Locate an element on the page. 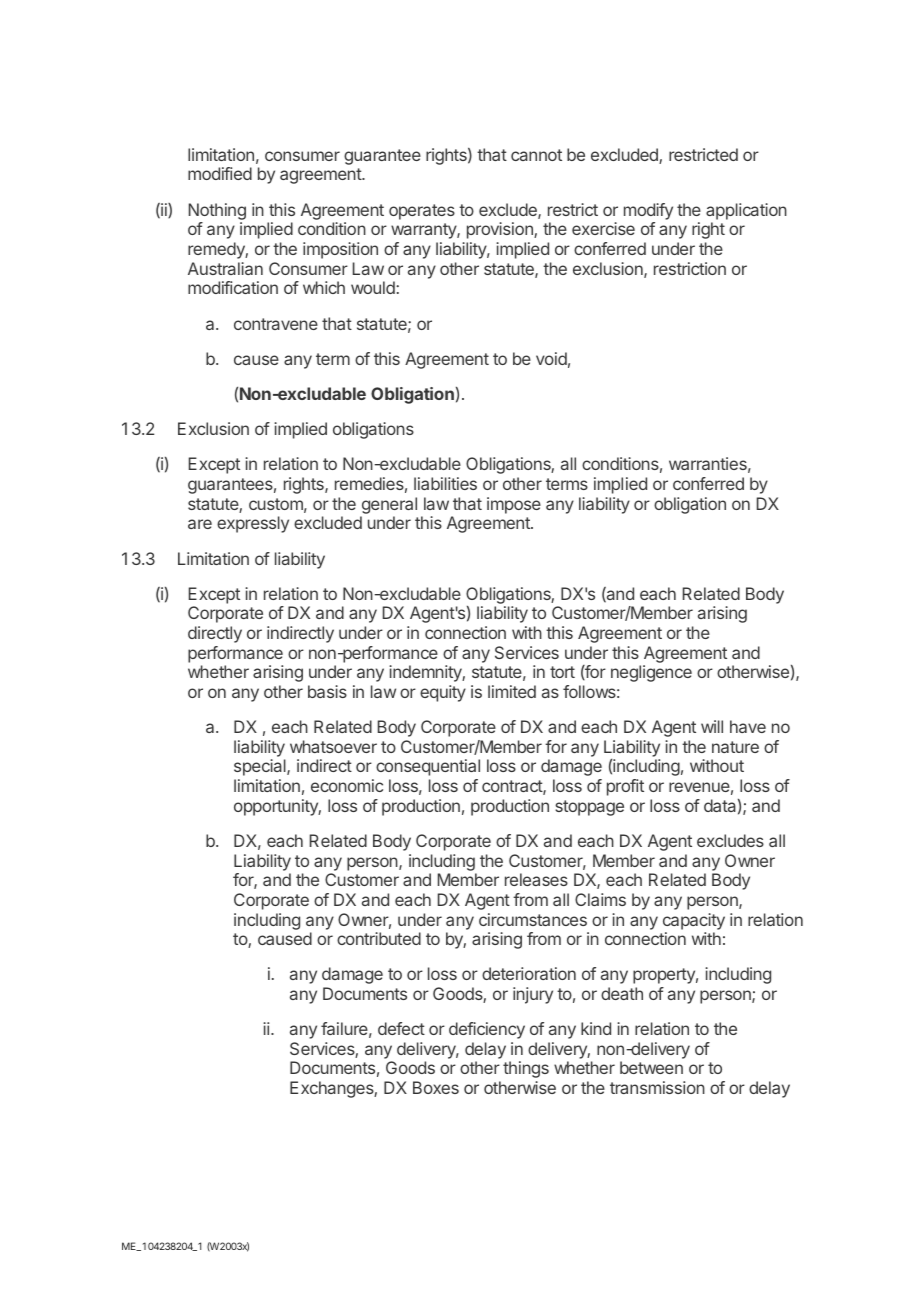  equity is located at coordinates (443, 693).
